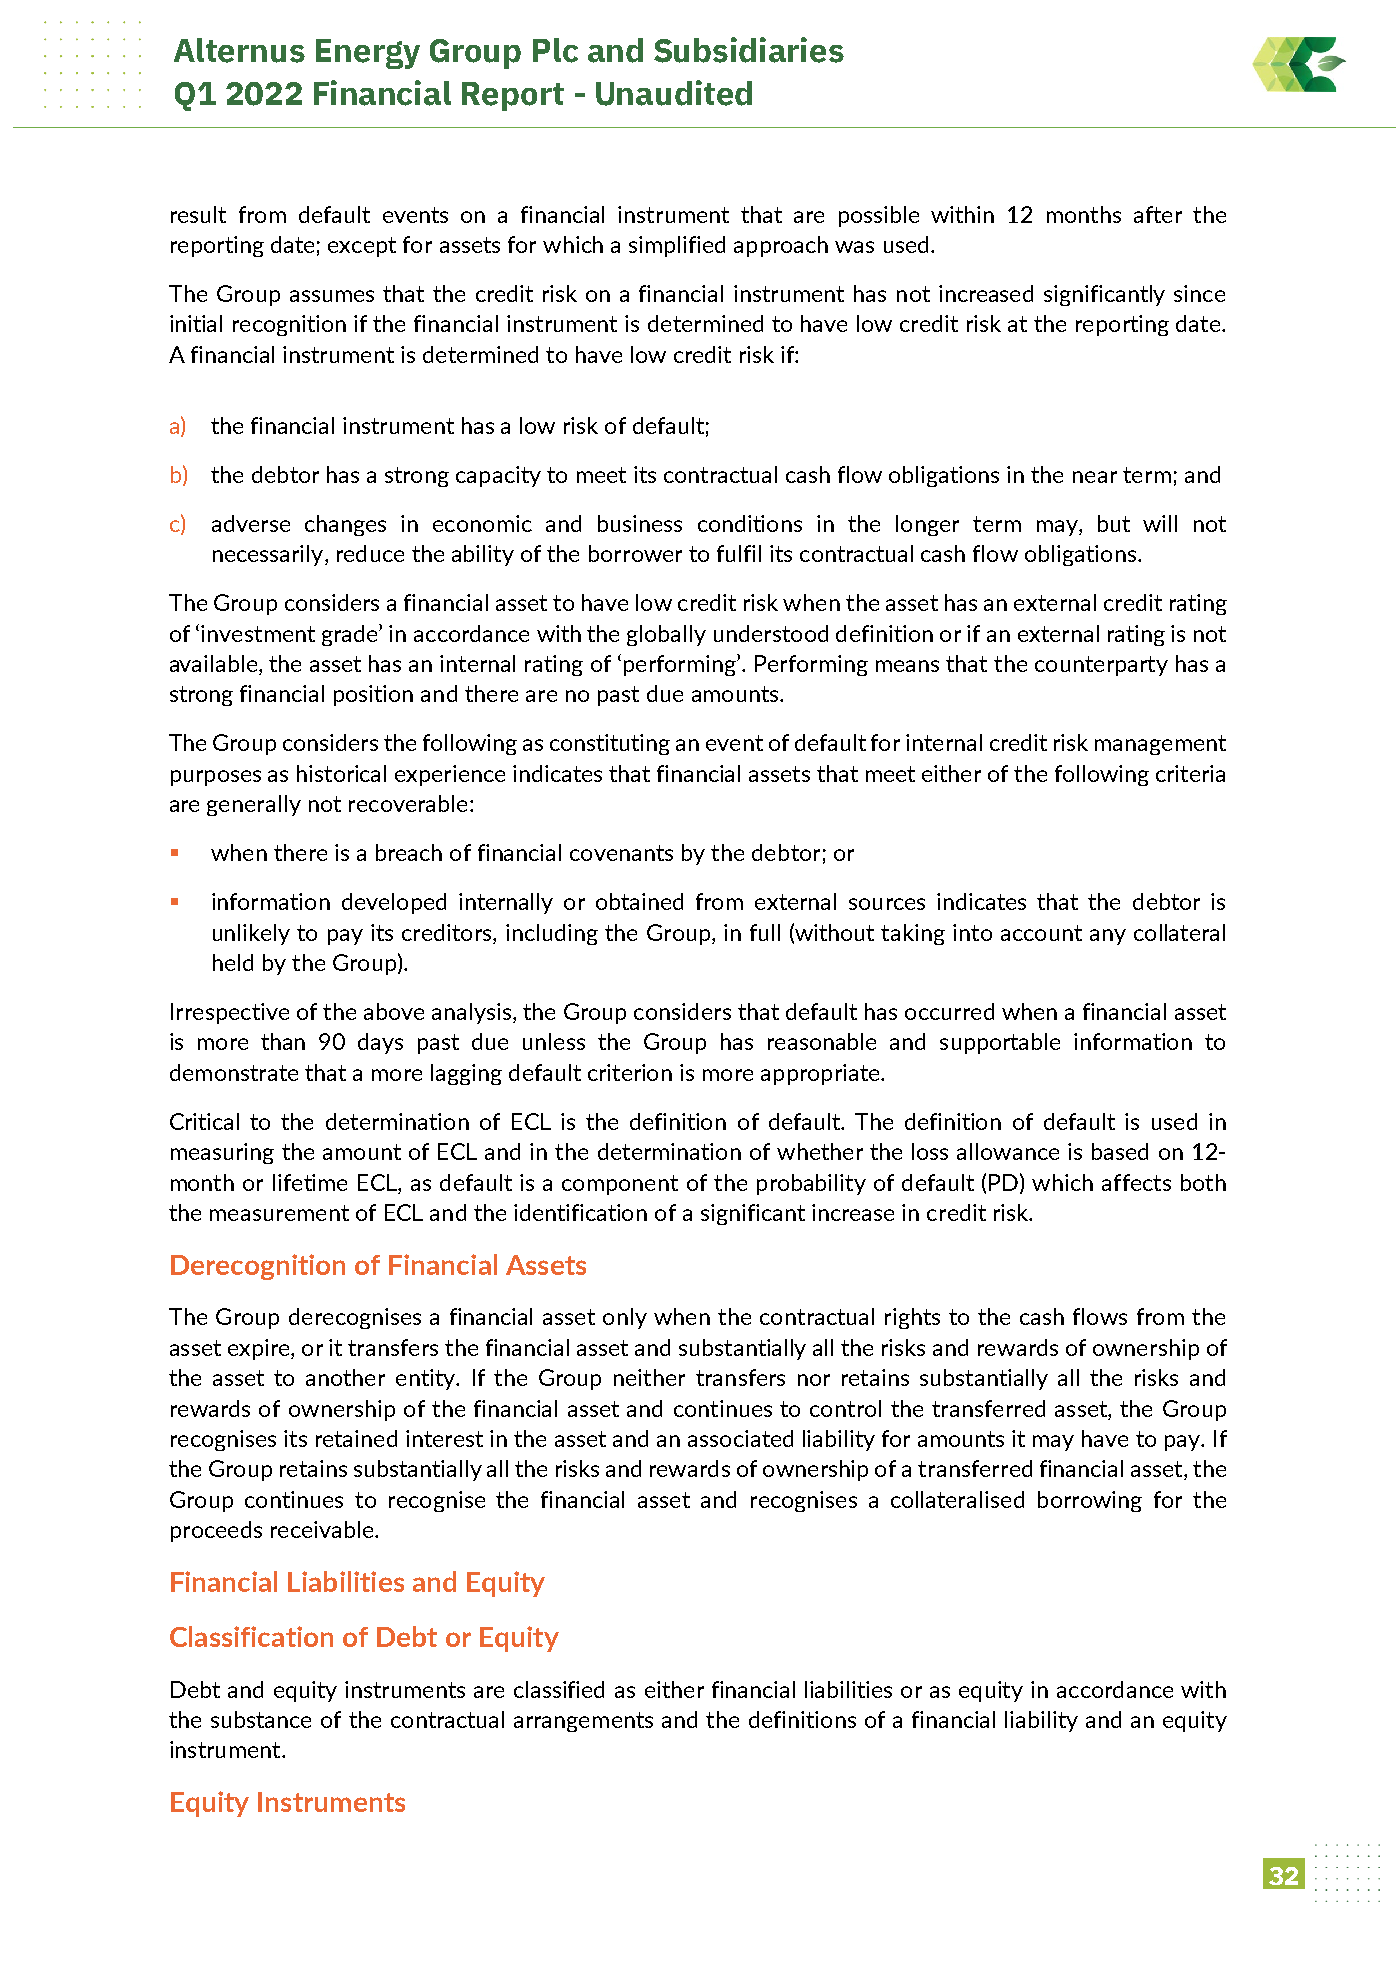 The image size is (1396, 1974). What do you see at coordinates (639, 901) in the screenshot?
I see `obtained` at bounding box center [639, 901].
